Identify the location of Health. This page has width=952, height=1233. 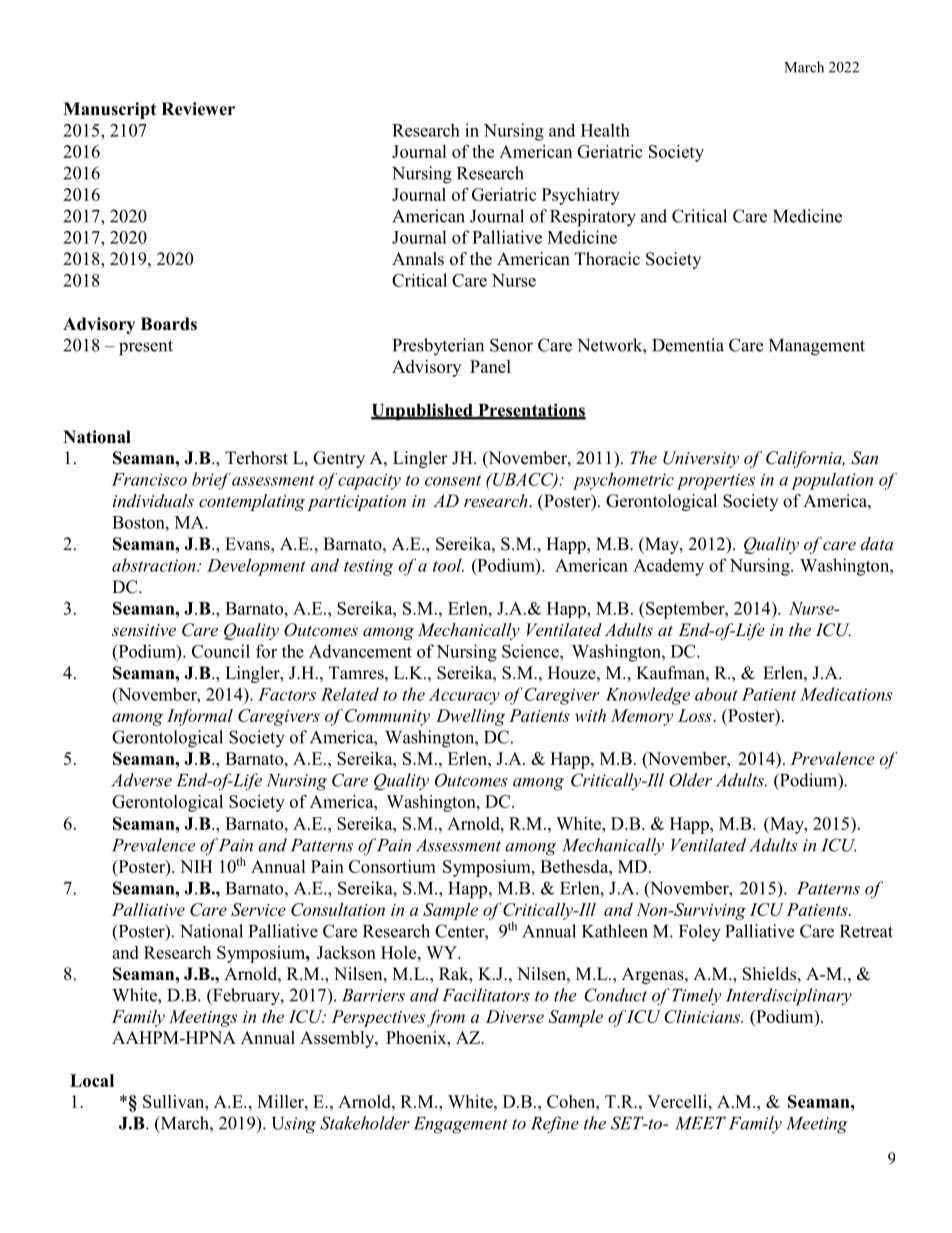
(605, 130).
